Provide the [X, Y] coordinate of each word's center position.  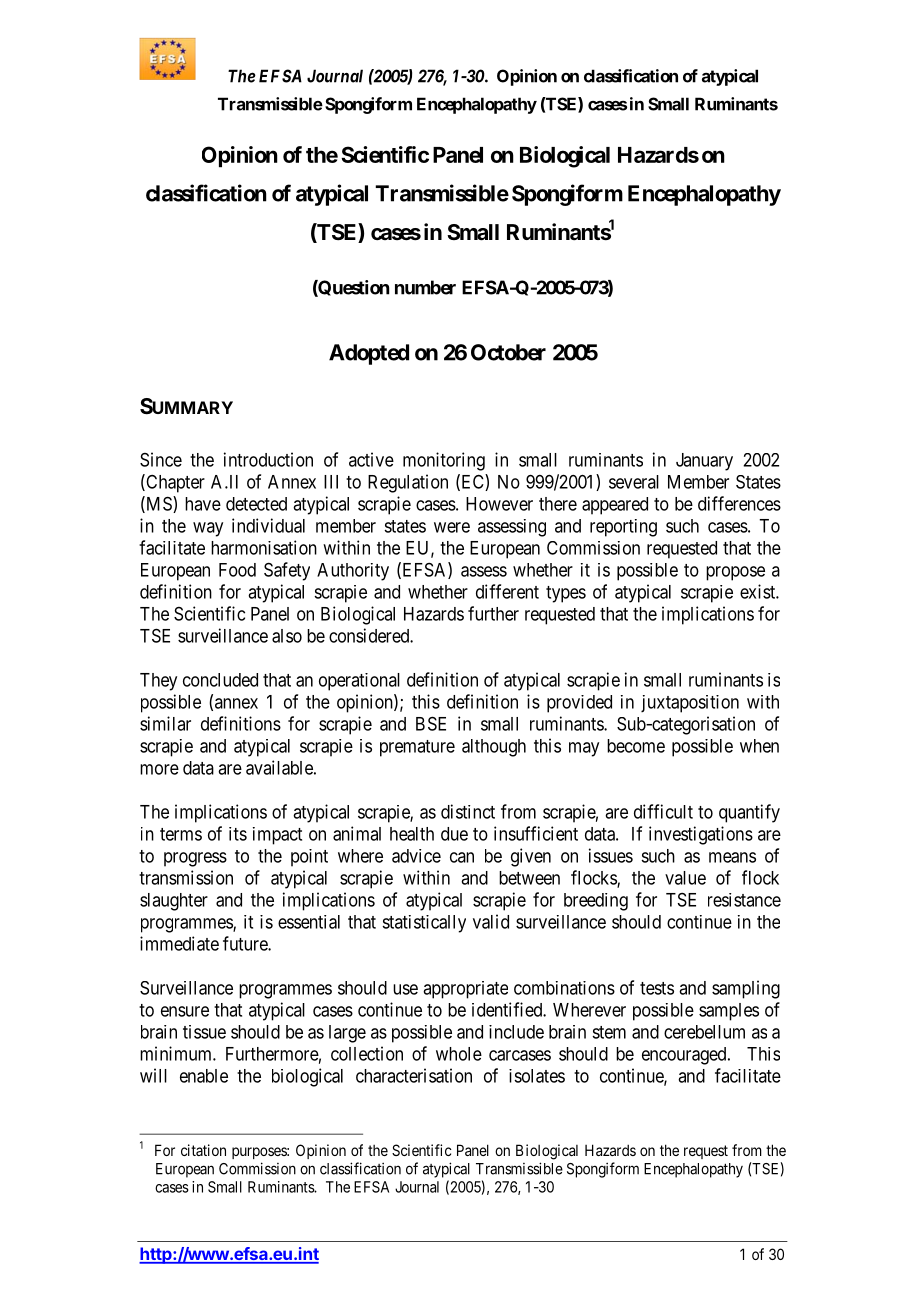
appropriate [465, 990]
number [425, 287]
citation [203, 1150]
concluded [220, 680]
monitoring [444, 461]
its [238, 834]
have [203, 504]
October [508, 352]
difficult [663, 811]
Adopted [369, 354]
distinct [468, 811]
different [507, 591]
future [246, 943]
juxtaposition [690, 704]
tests [657, 988]
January [704, 462]
